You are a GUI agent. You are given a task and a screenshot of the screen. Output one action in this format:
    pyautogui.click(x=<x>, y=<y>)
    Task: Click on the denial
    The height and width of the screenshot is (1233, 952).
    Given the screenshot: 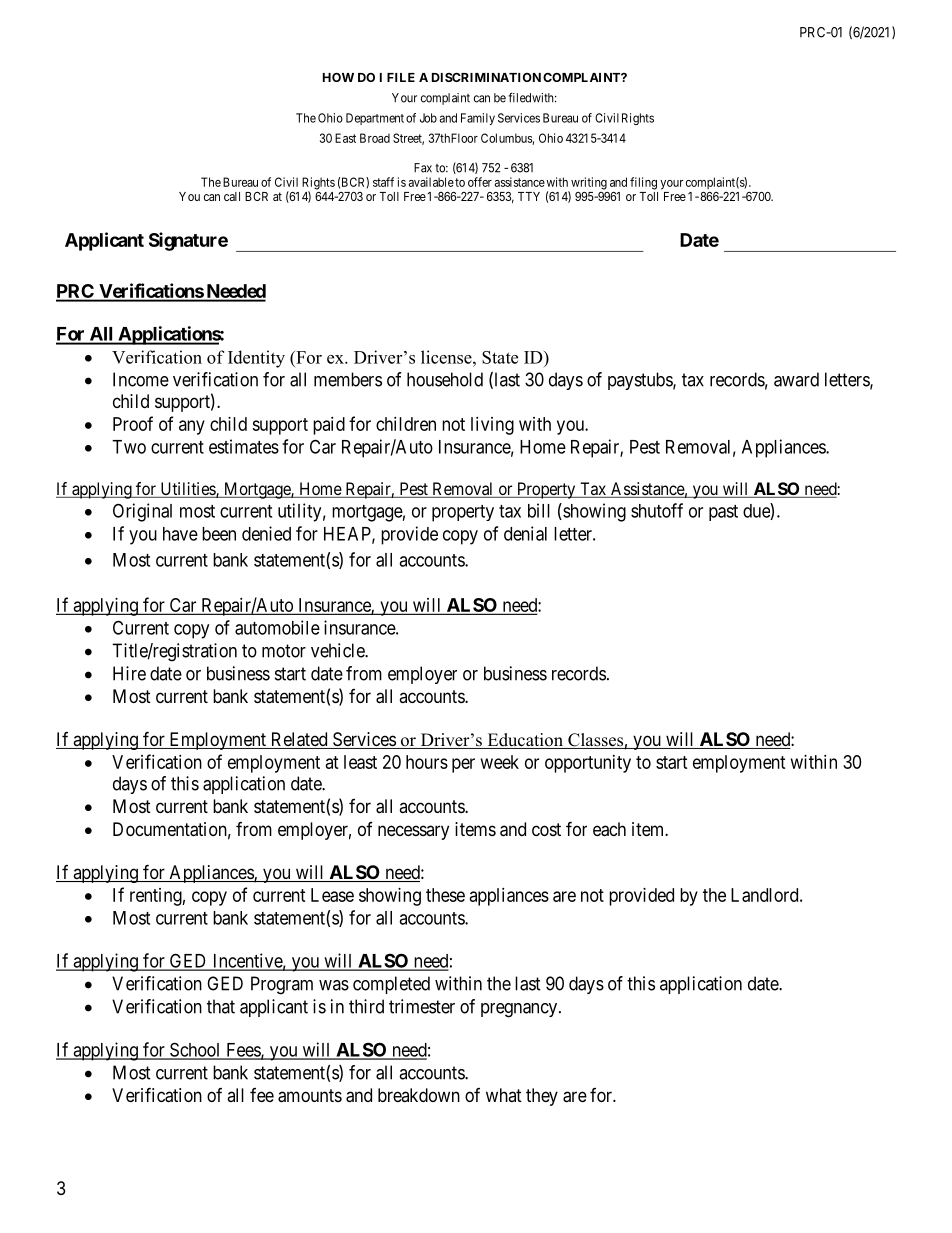 What is the action you would take?
    pyautogui.click(x=525, y=533)
